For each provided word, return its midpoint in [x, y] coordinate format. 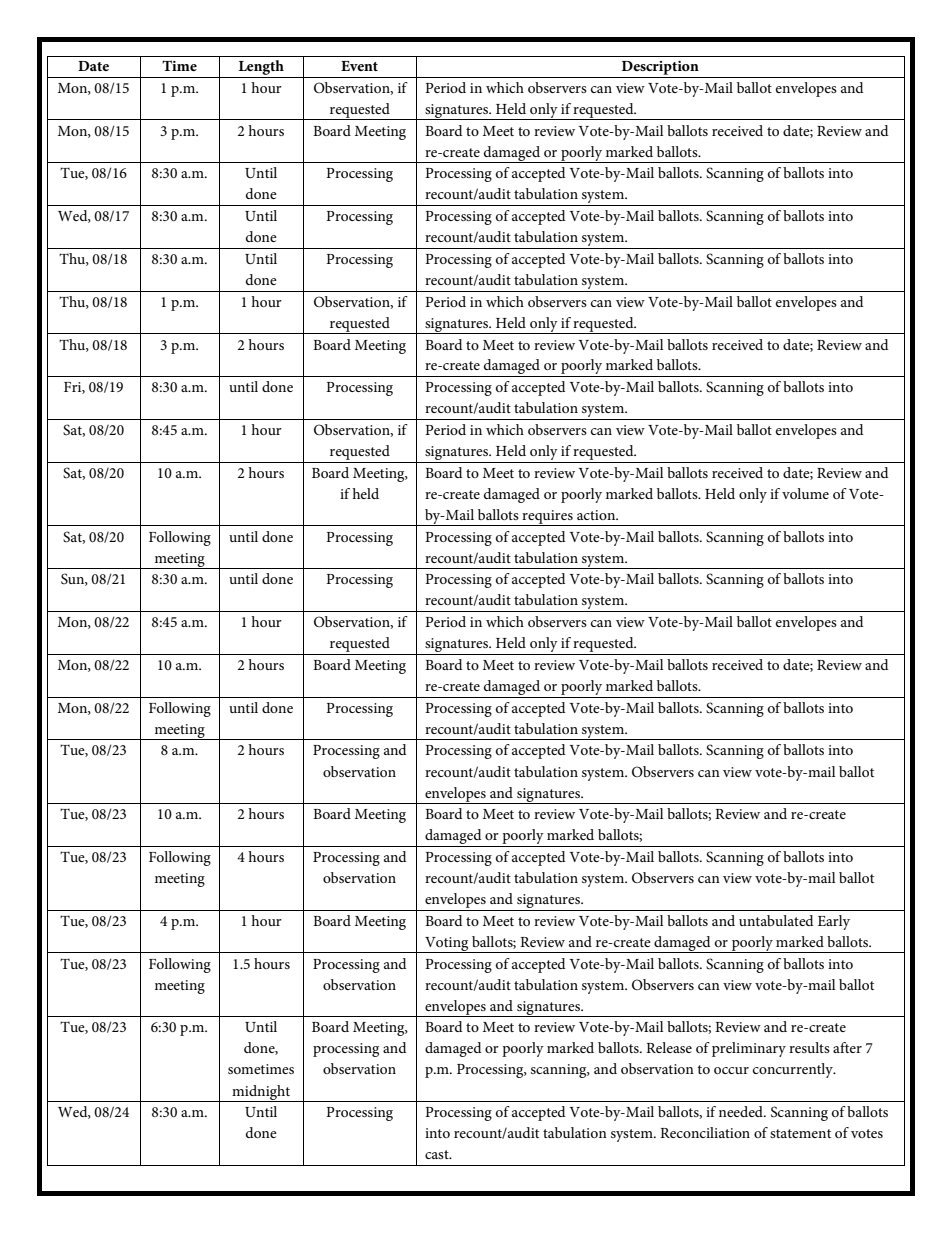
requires [547, 518]
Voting [447, 945]
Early [834, 922]
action [597, 515]
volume [805, 493]
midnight [261, 1093]
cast [438, 1154]
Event [359, 66]
